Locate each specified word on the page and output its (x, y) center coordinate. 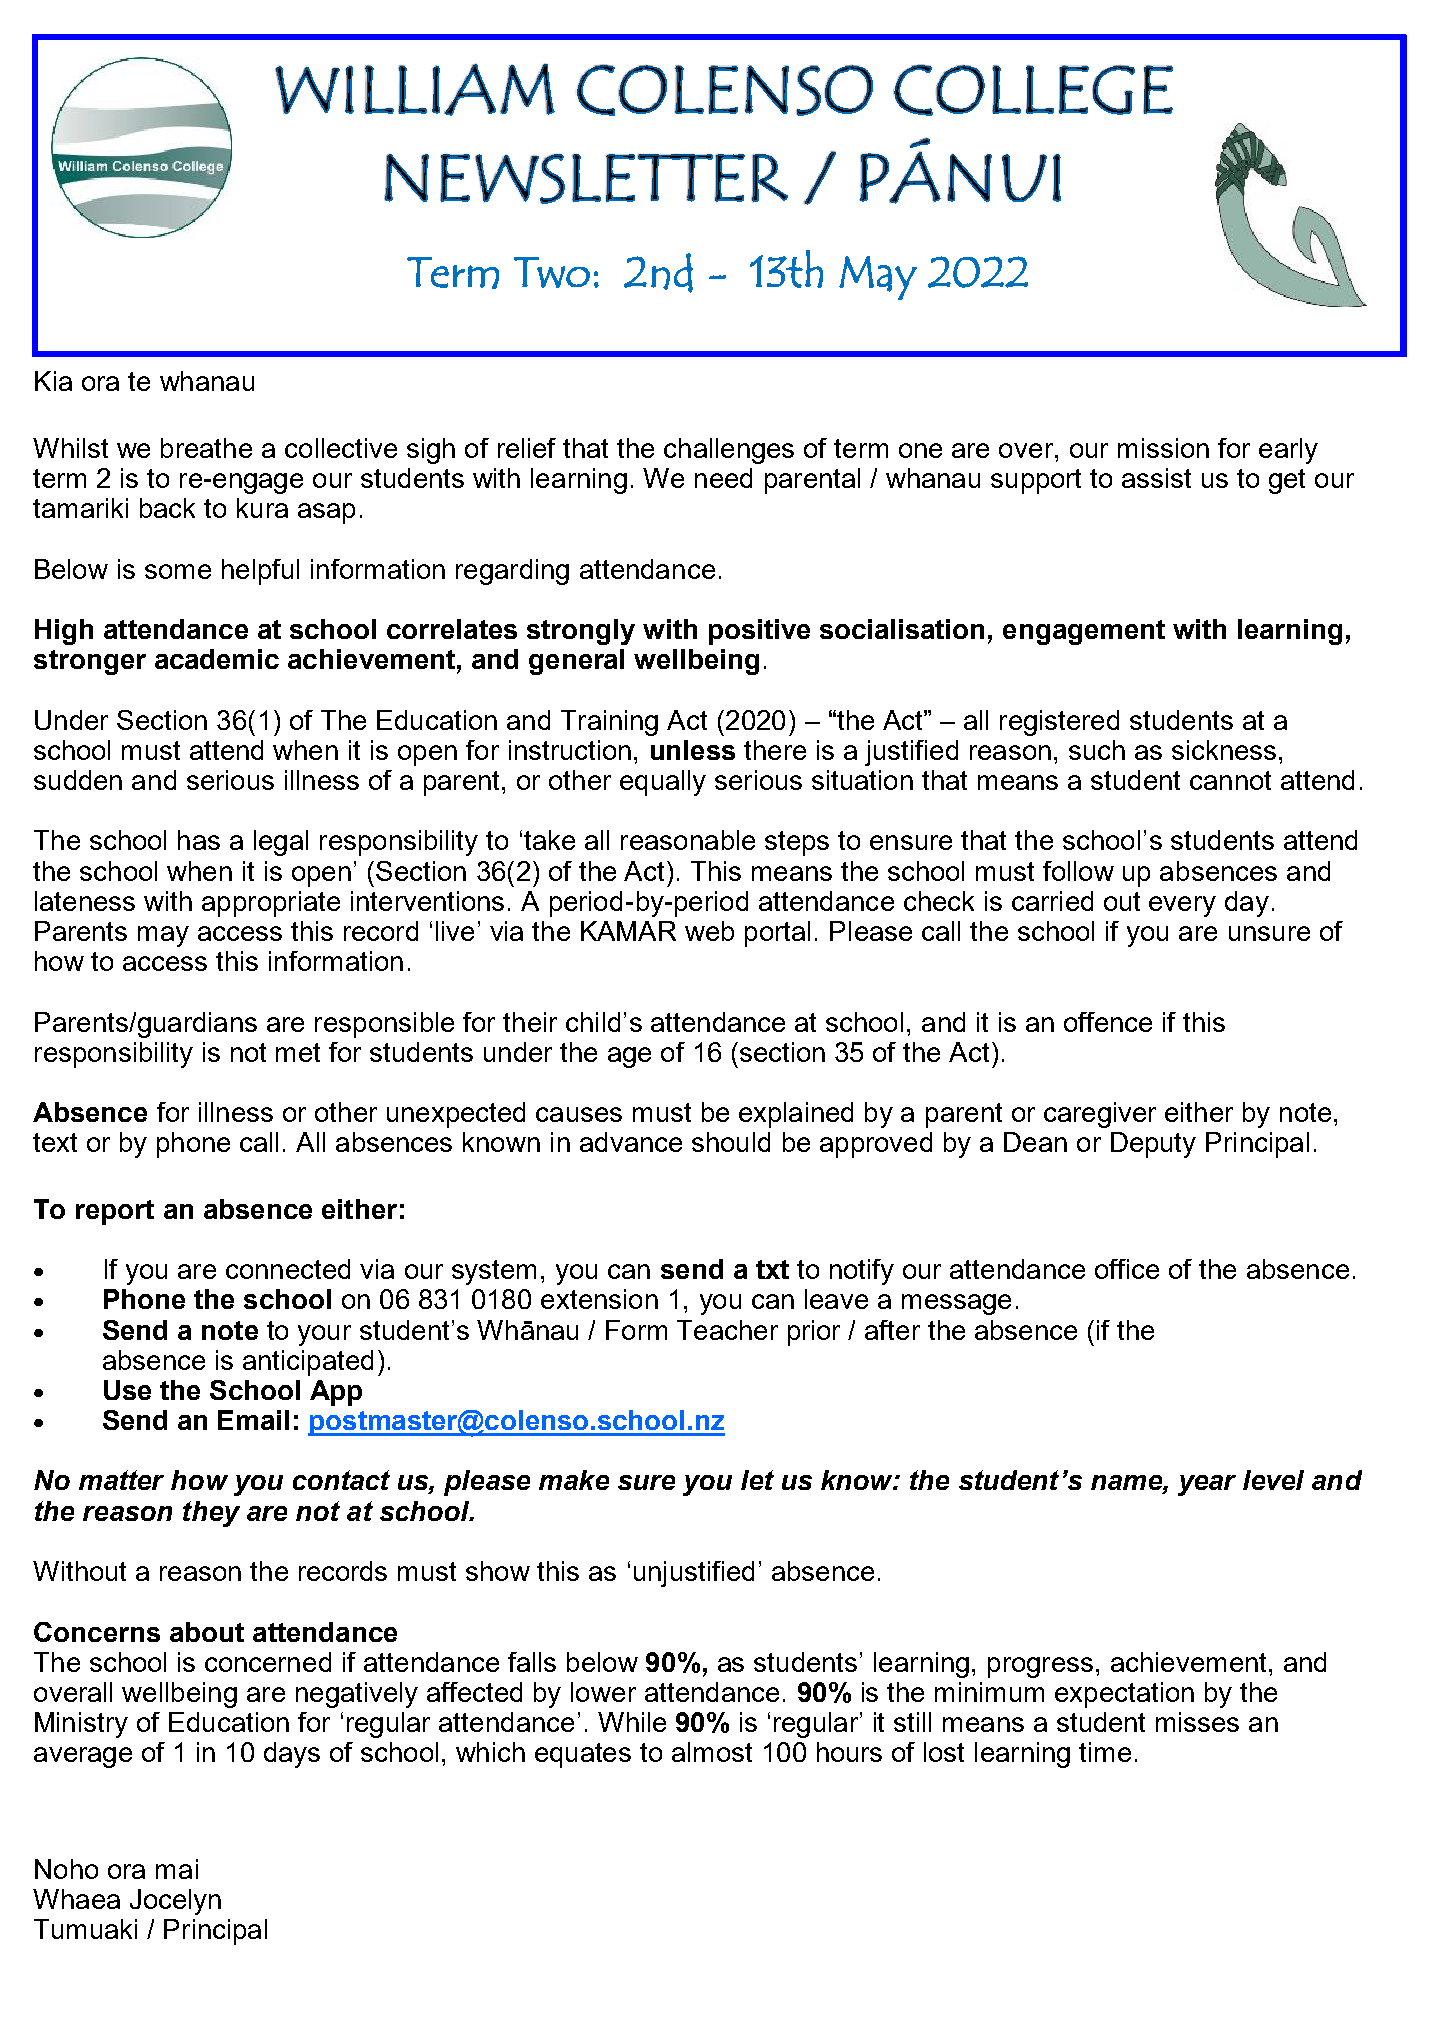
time (1105, 1752)
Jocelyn (175, 1902)
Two (552, 272)
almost (712, 1752)
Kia (53, 381)
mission (1163, 448)
